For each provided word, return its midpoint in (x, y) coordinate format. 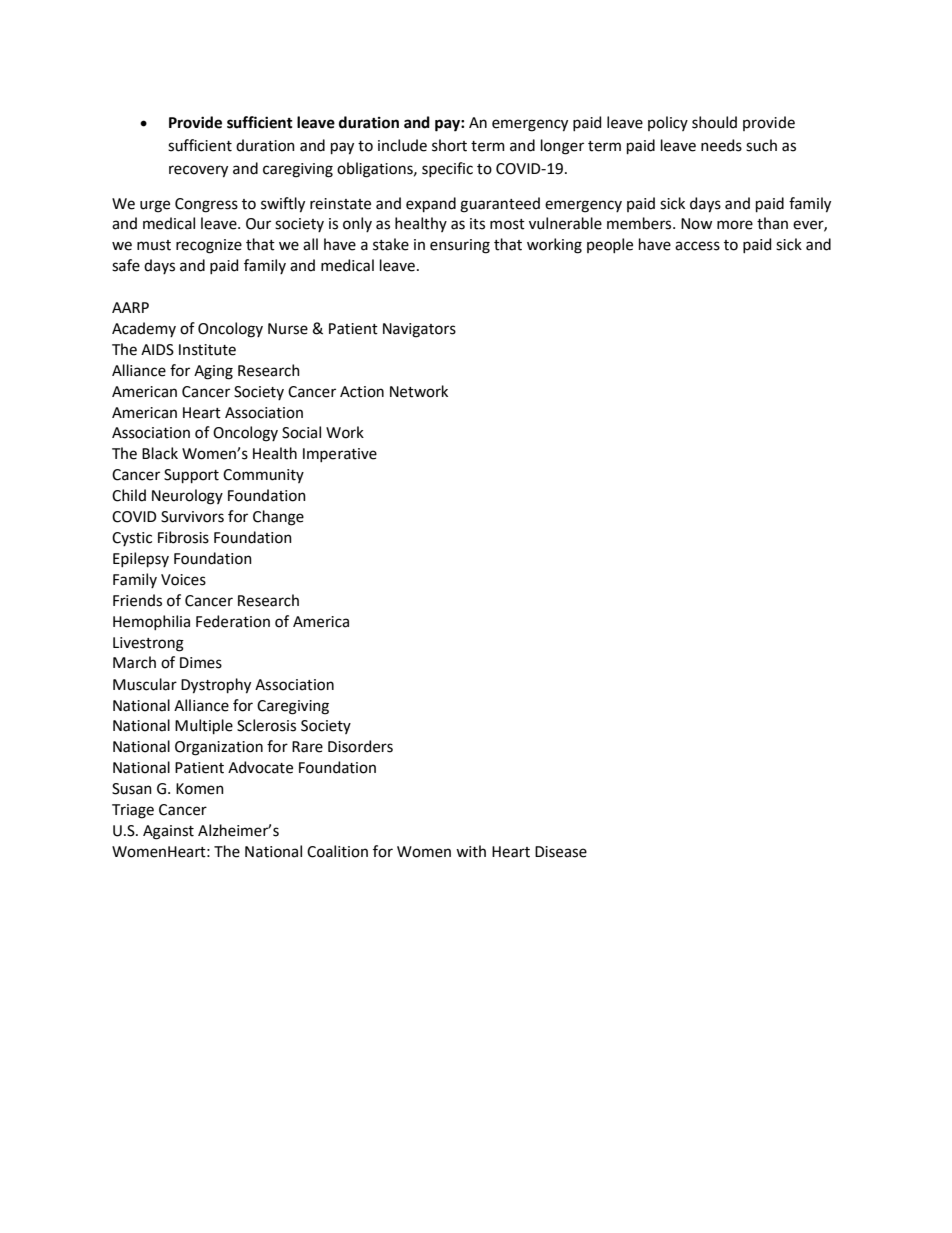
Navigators (419, 330)
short (449, 145)
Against (168, 832)
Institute (207, 350)
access (697, 246)
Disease (561, 852)
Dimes (201, 663)
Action (362, 392)
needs (721, 145)
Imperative (340, 455)
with (471, 851)
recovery (198, 171)
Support (191, 476)
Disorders (360, 746)
